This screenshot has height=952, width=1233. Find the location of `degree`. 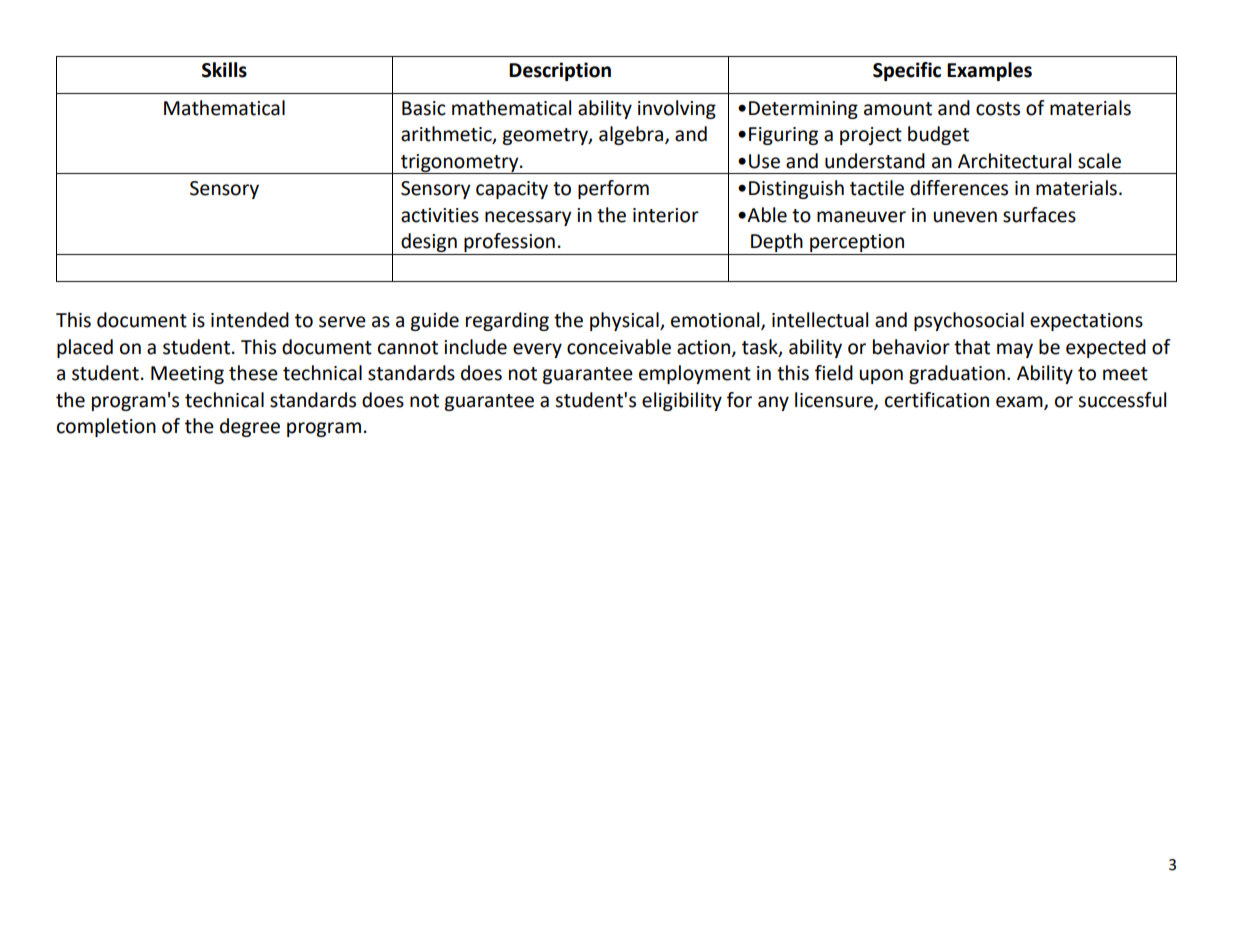

degree is located at coordinates (250, 427).
